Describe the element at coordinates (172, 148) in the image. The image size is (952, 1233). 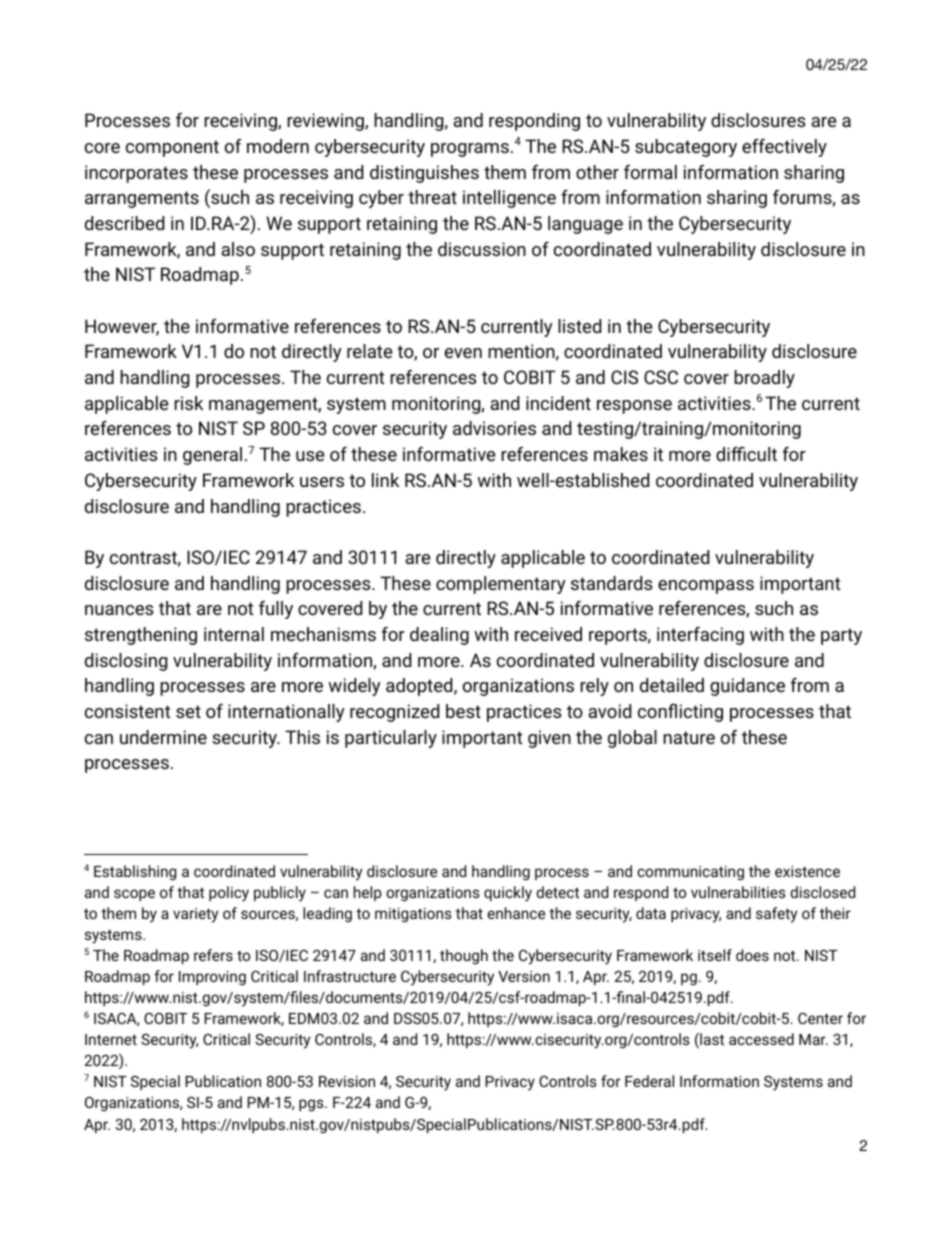
I see `component` at that location.
